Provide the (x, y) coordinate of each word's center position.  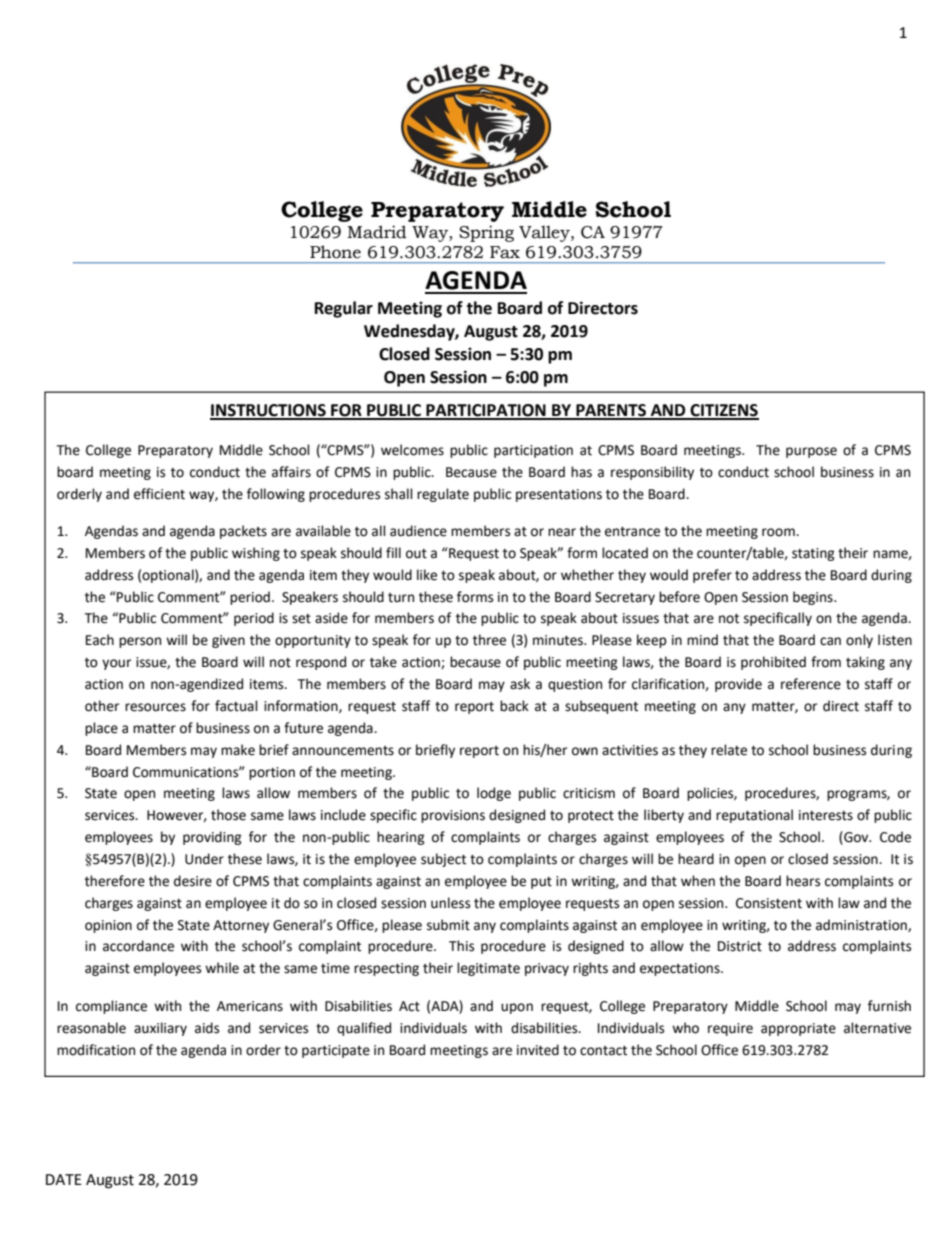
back (514, 706)
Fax (505, 252)
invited (538, 1050)
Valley (545, 233)
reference (811, 684)
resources (155, 707)
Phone (335, 252)
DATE (64, 1179)
